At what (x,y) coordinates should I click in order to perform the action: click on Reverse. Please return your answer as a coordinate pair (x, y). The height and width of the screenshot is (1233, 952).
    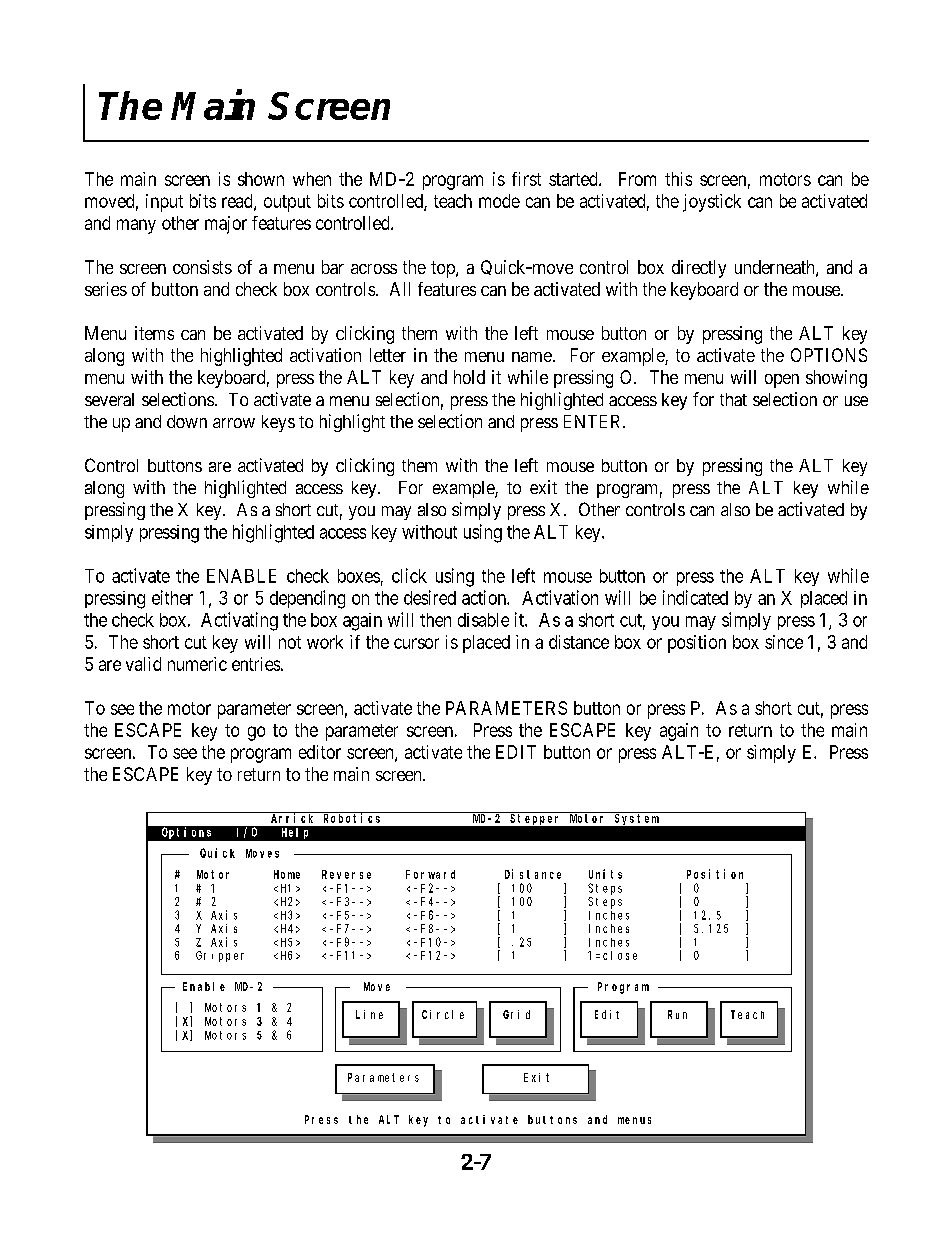
    Looking at the image, I should click on (346, 874).
